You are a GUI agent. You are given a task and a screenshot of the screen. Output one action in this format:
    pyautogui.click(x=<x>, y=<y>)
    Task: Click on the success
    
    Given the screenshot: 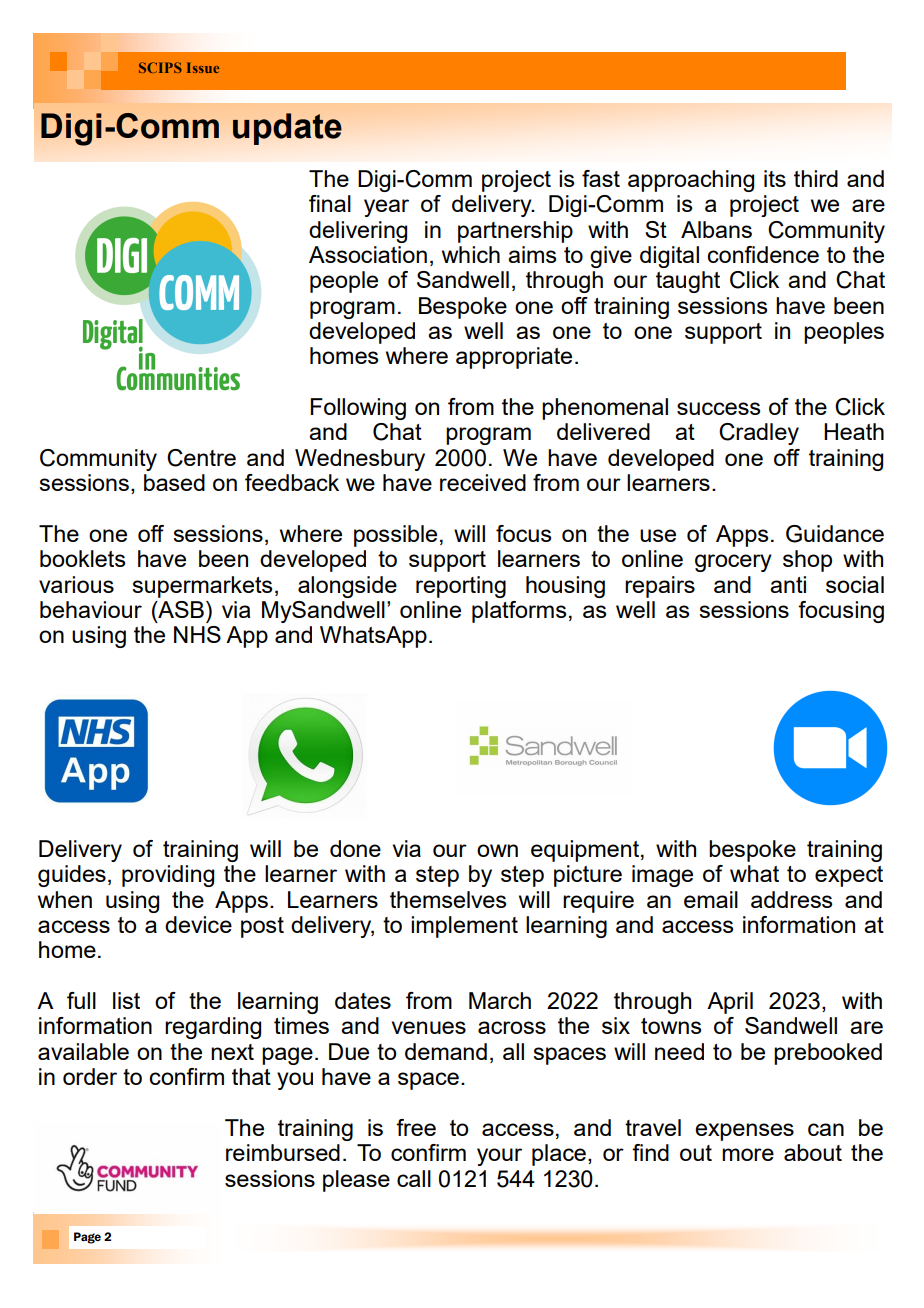 What is the action you would take?
    pyautogui.click(x=718, y=408)
